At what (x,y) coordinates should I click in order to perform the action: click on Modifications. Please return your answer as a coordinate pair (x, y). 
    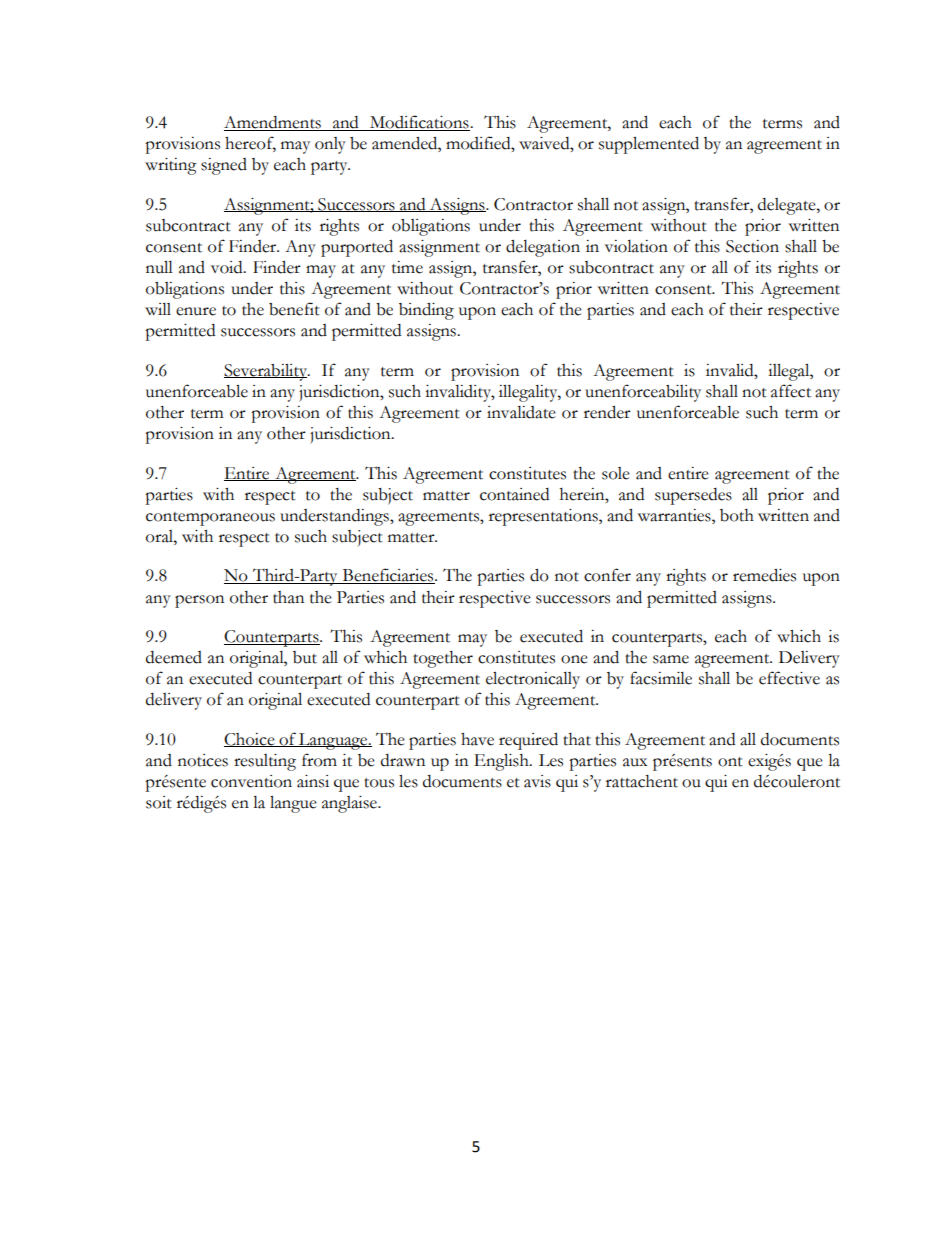
    Looking at the image, I should click on (419, 123).
